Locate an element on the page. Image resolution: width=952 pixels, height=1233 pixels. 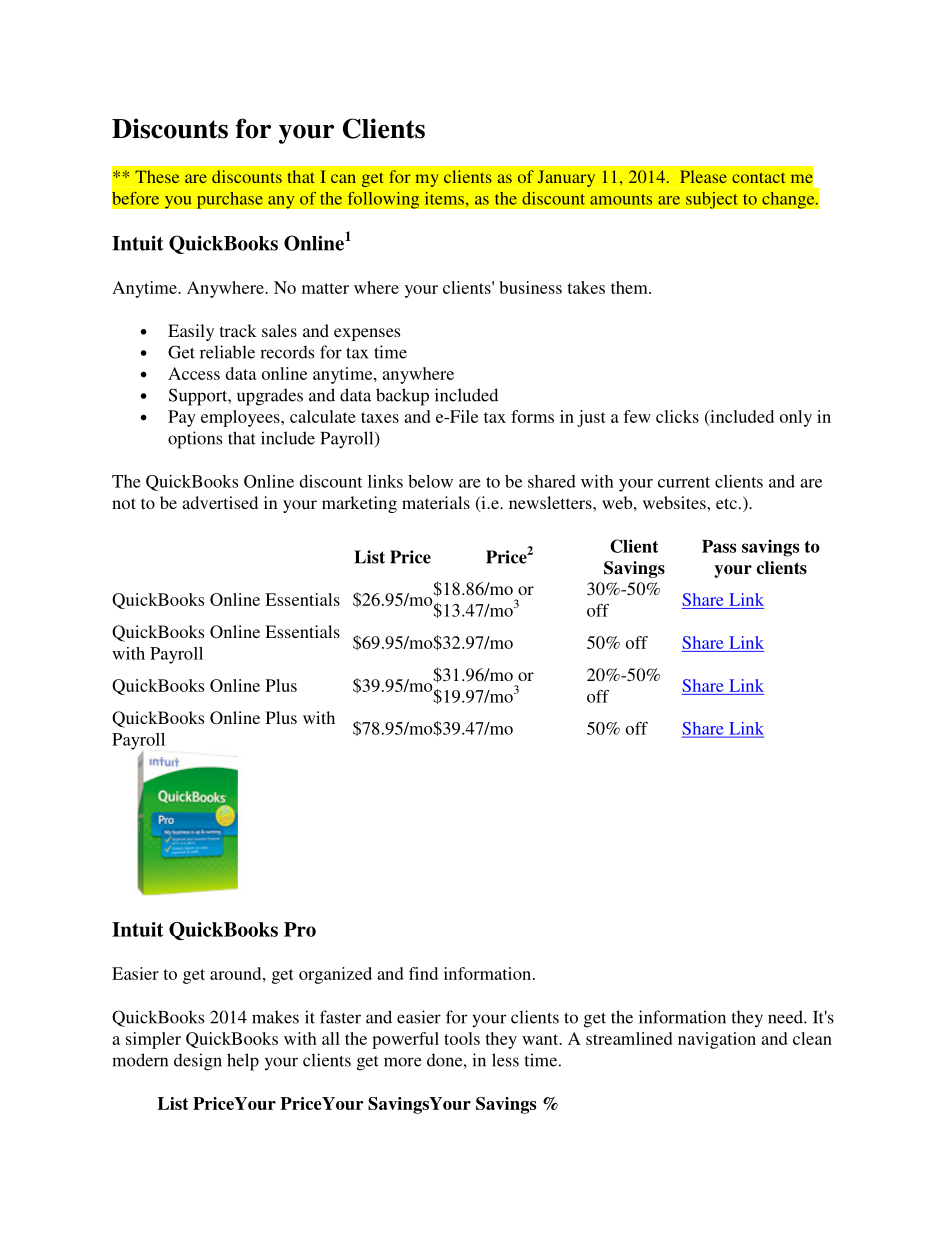
advertised is located at coordinates (220, 502).
